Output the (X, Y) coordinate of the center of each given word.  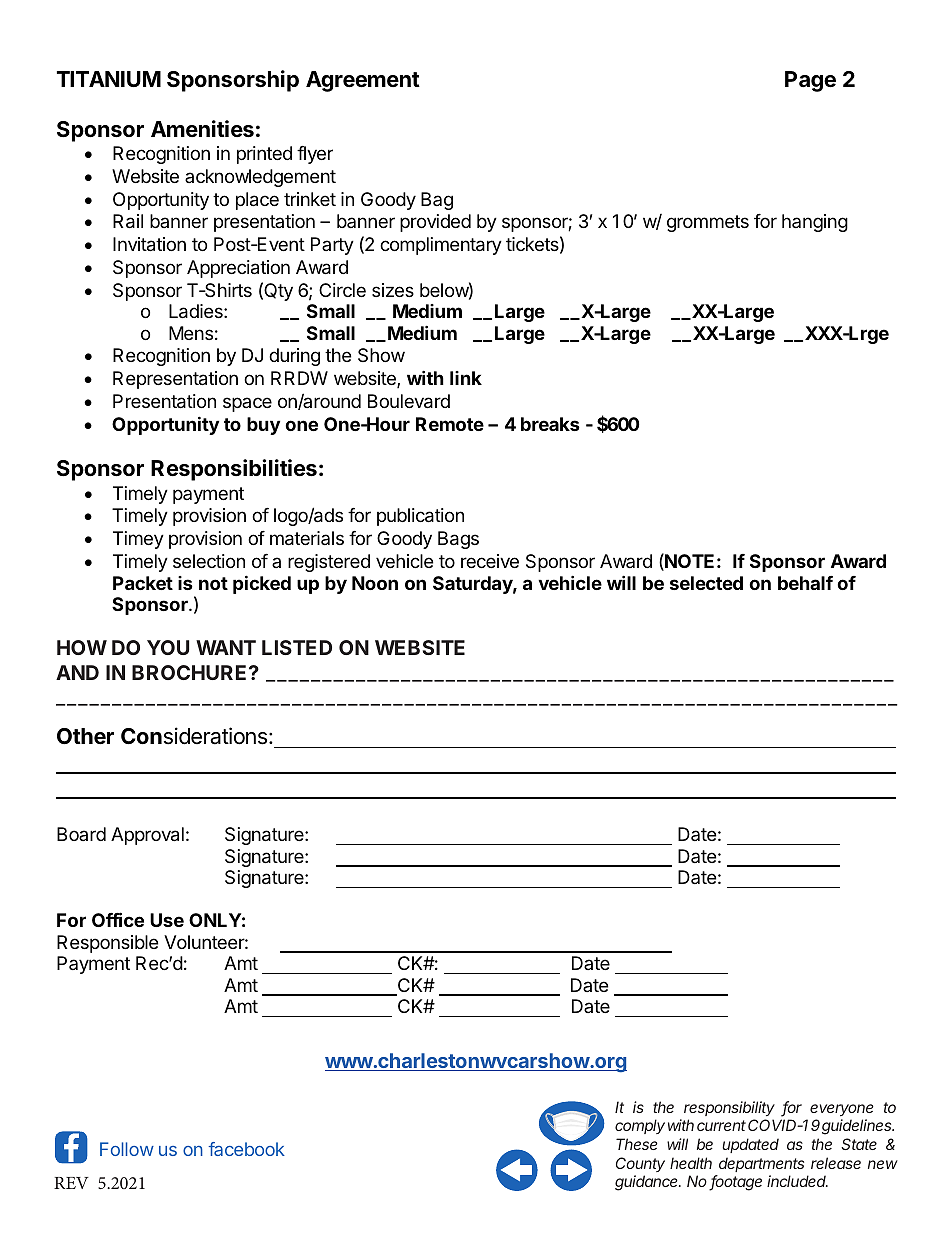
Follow (127, 1149)
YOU (168, 647)
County (640, 1164)
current (721, 1125)
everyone (842, 1110)
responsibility (729, 1108)
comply (640, 1126)
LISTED (297, 647)
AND (77, 672)
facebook (247, 1149)
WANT (226, 647)
